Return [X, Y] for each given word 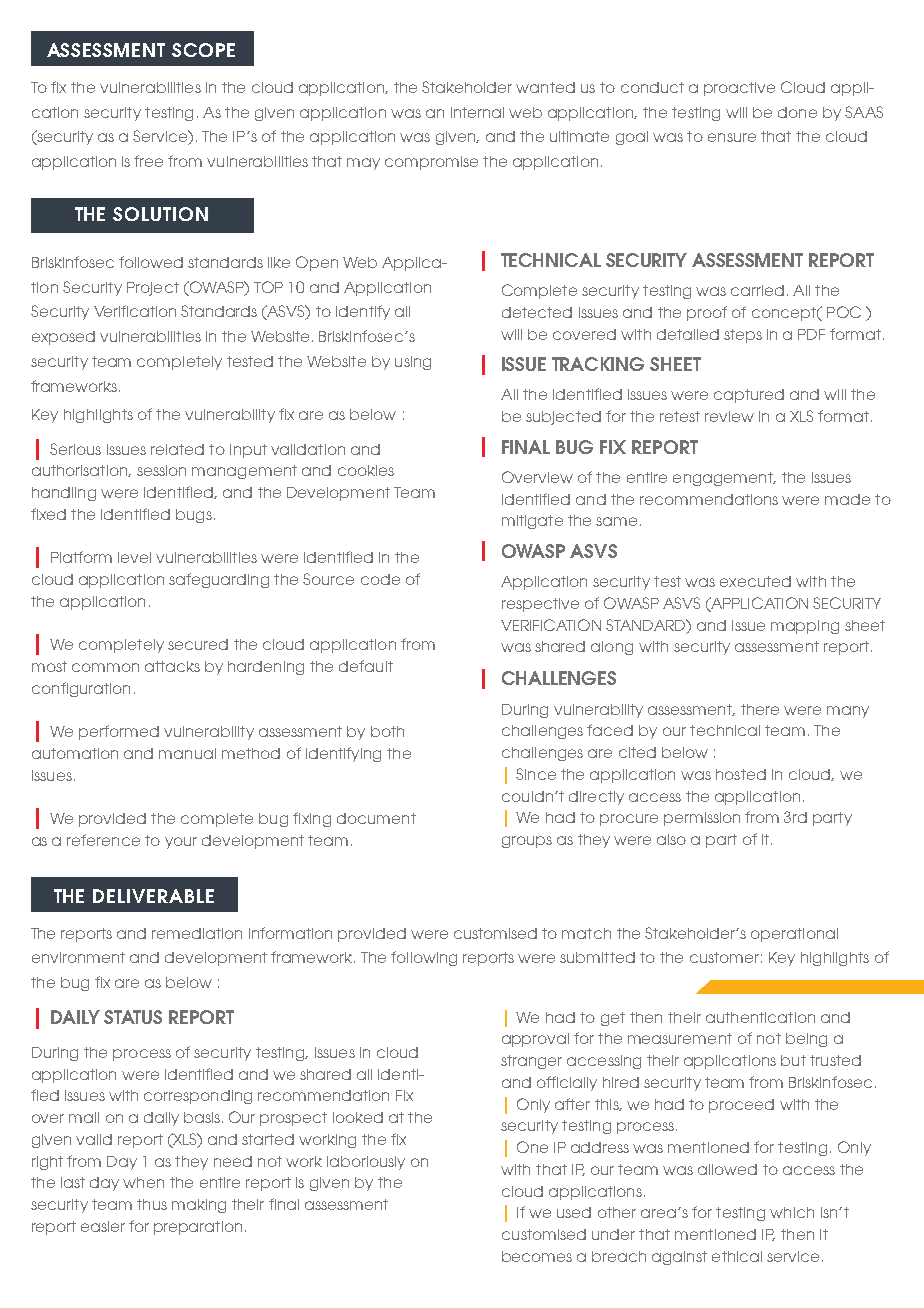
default [366, 666]
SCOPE [203, 50]
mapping [805, 627]
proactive [739, 89]
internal [477, 112]
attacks [172, 666]
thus [152, 1204]
